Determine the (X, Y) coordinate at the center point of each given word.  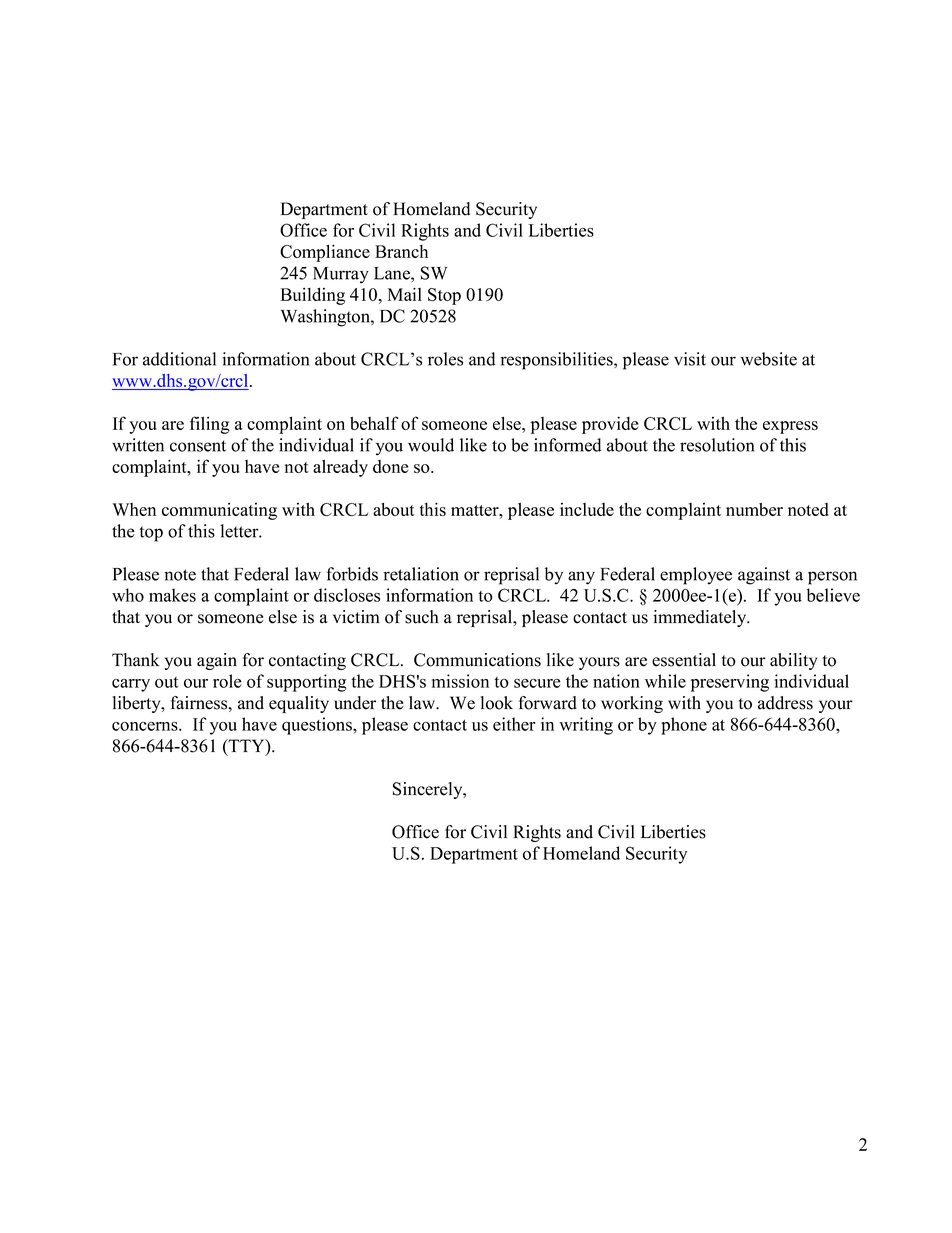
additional (179, 359)
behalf (374, 423)
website (768, 359)
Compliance (325, 253)
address (785, 703)
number (754, 509)
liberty (138, 704)
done (390, 466)
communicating (219, 511)
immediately (701, 618)
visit (690, 359)
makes (172, 595)
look (497, 703)
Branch (401, 251)
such (422, 617)
